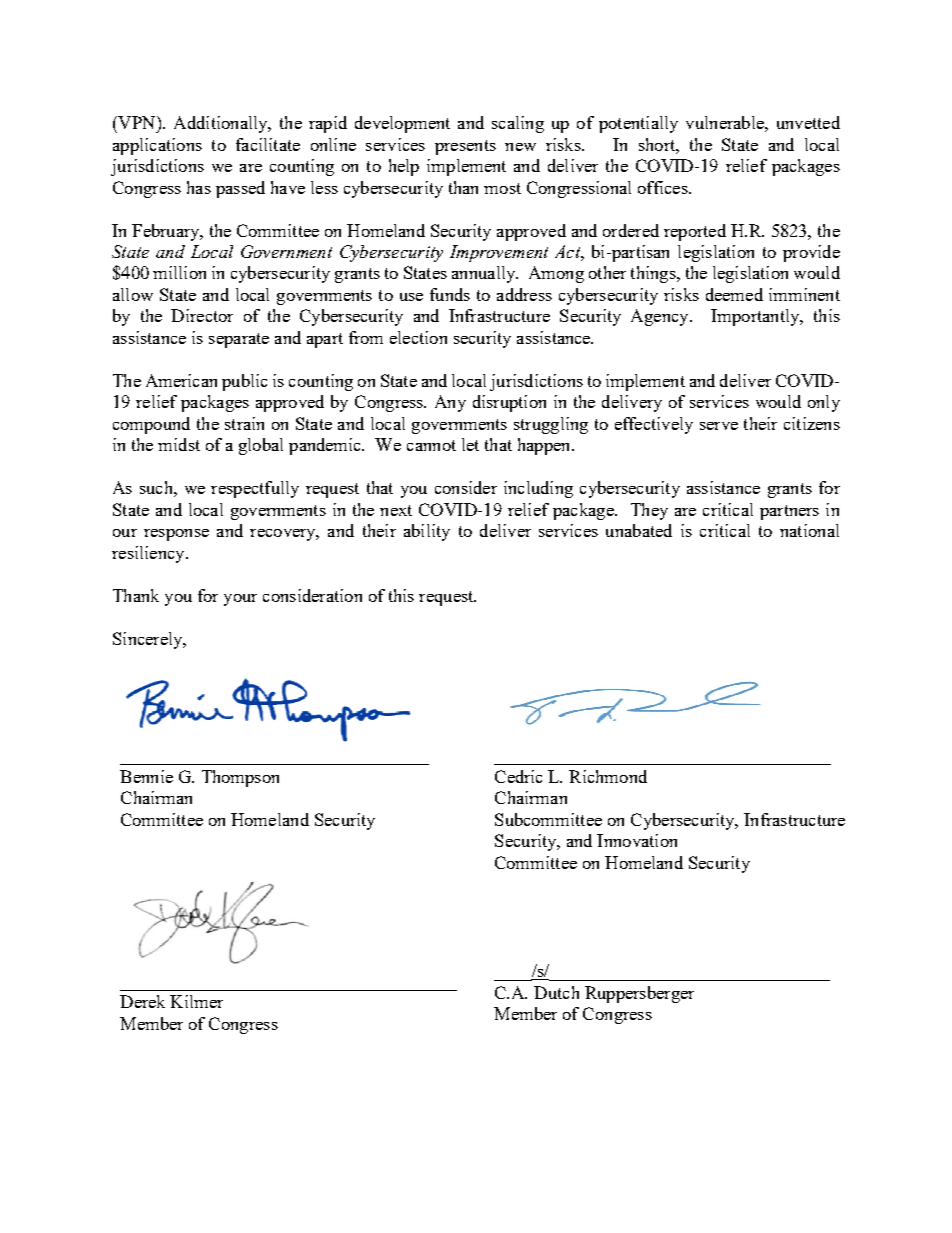 This screenshot has height=1233, width=952. What do you see at coordinates (809, 530) in the screenshot?
I see `national` at bounding box center [809, 530].
